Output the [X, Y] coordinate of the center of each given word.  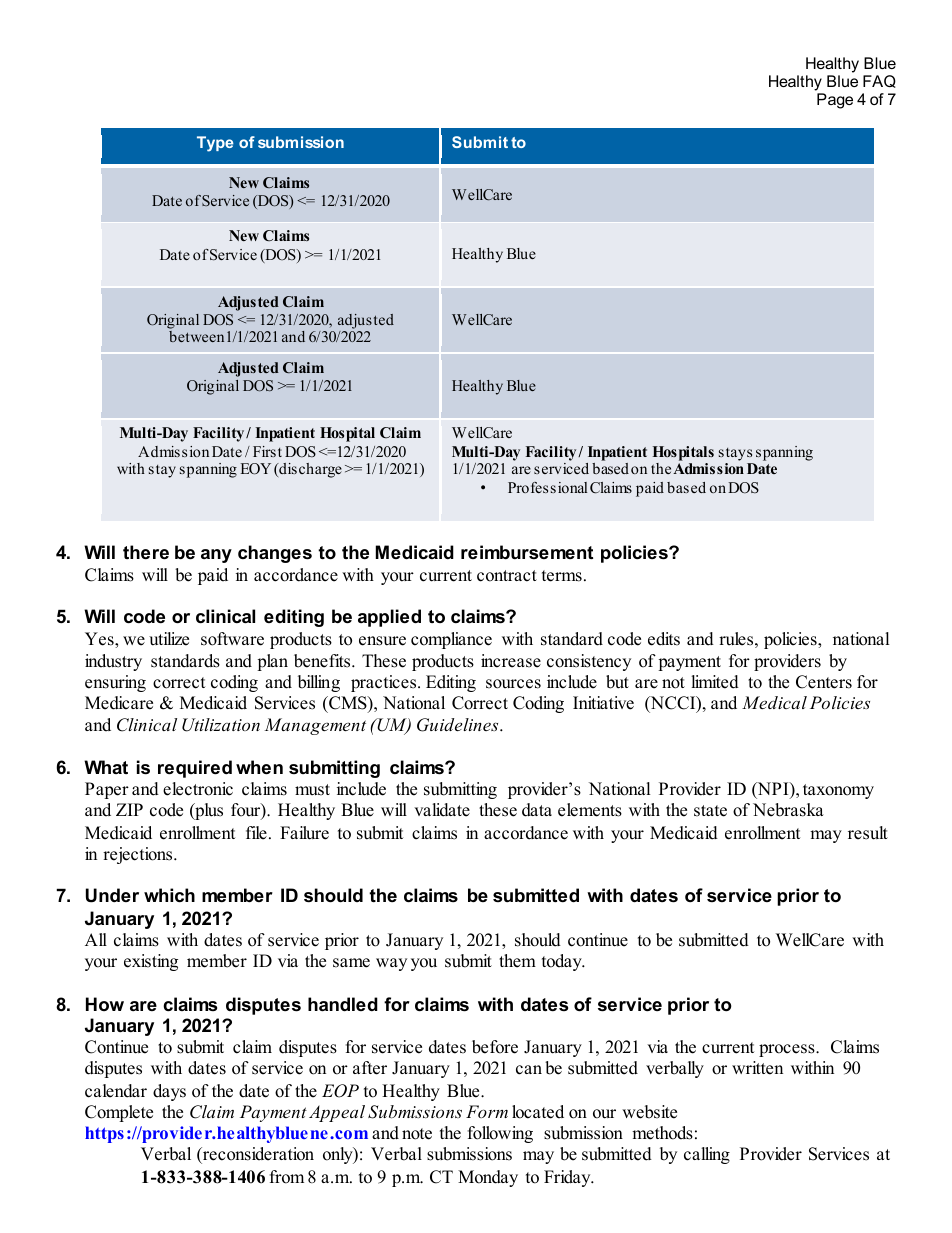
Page [835, 101]
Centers [824, 682]
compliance [451, 640]
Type [215, 144]
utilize [169, 639]
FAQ [879, 81]
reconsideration [257, 1154]
